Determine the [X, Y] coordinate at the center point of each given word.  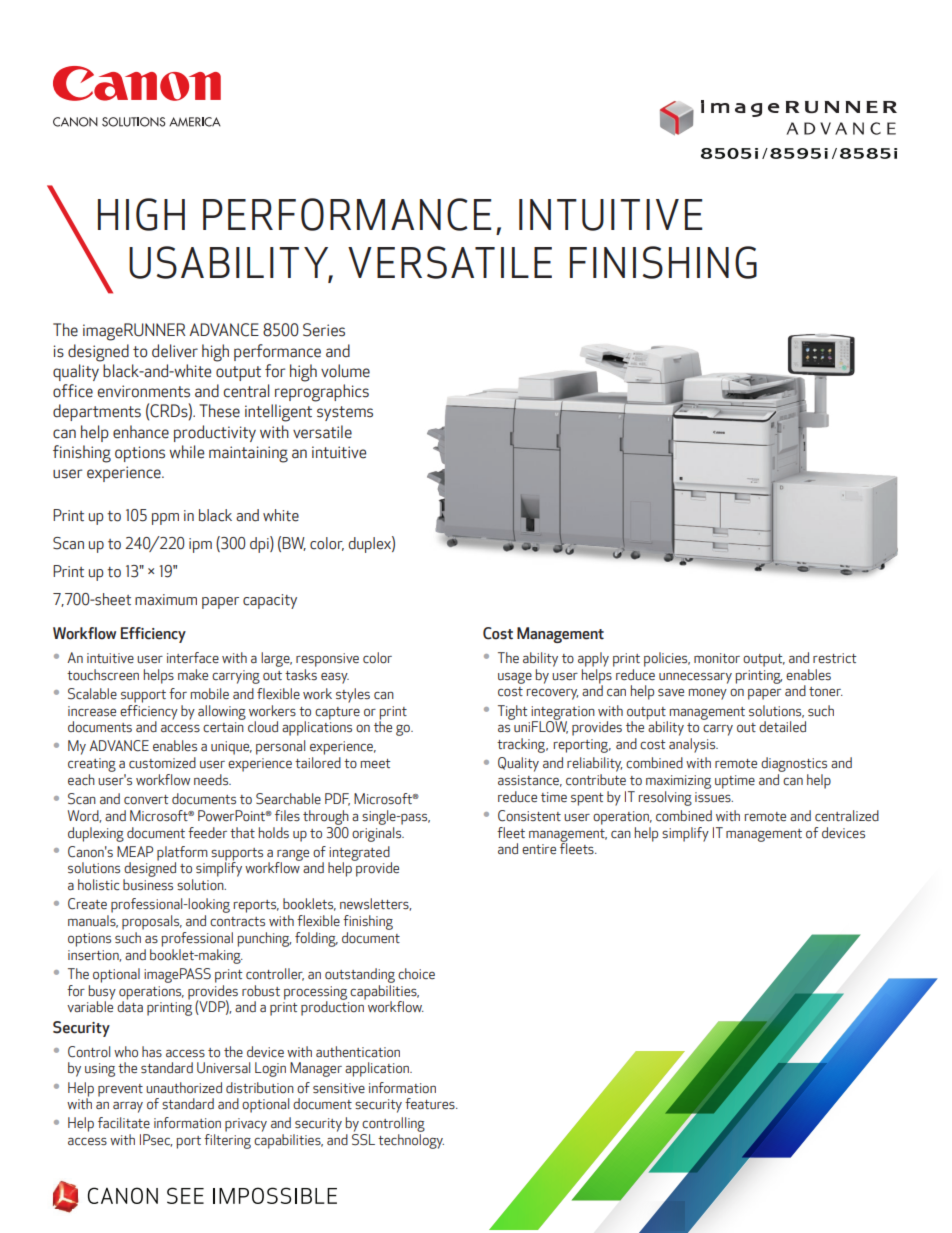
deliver [175, 351]
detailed [782, 726]
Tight [513, 712]
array [128, 1107]
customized [162, 763]
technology [411, 1141]
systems [345, 413]
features [431, 1104]
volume [345, 371]
